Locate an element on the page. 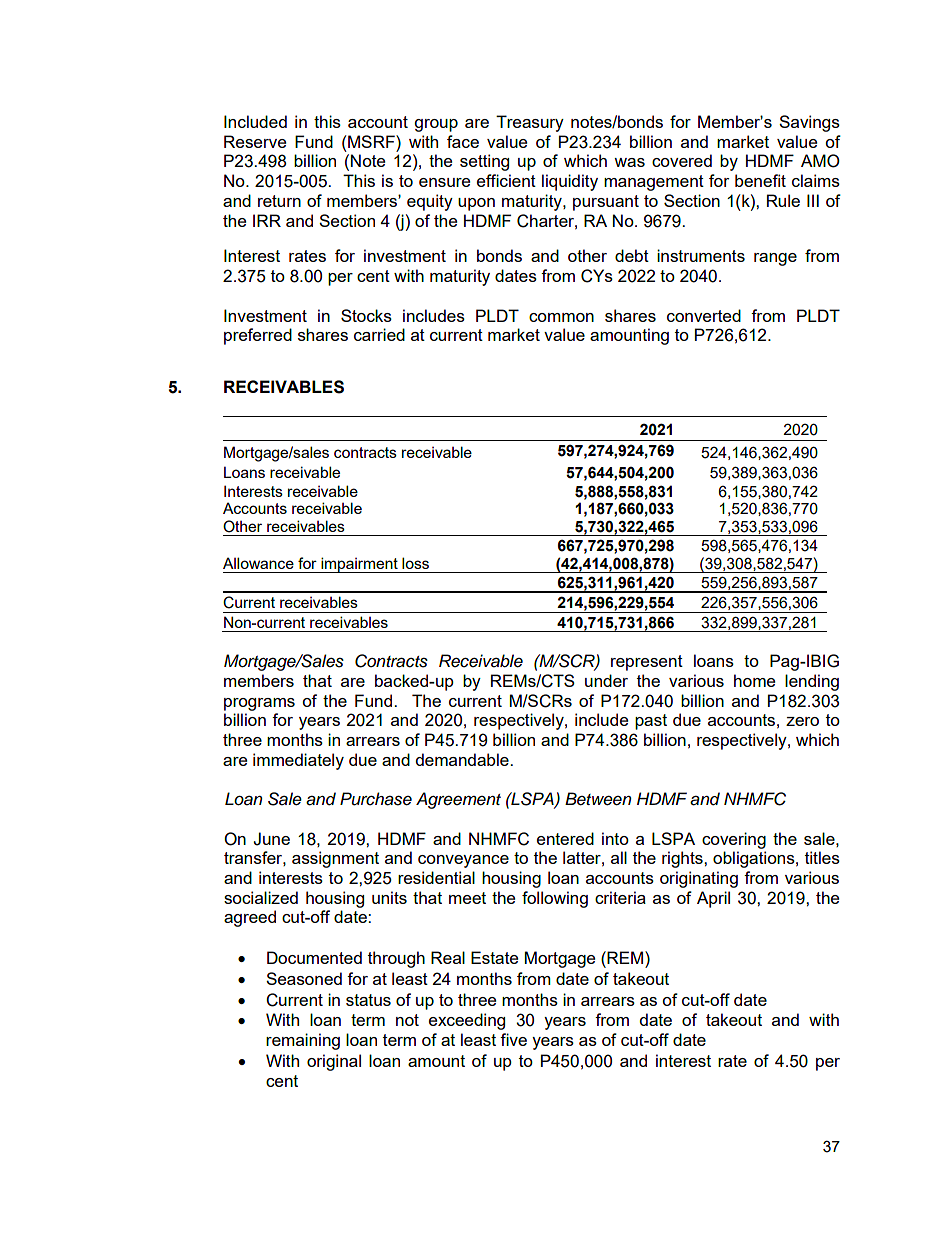 This page has width=952, height=1233. benefit is located at coordinates (760, 180).
